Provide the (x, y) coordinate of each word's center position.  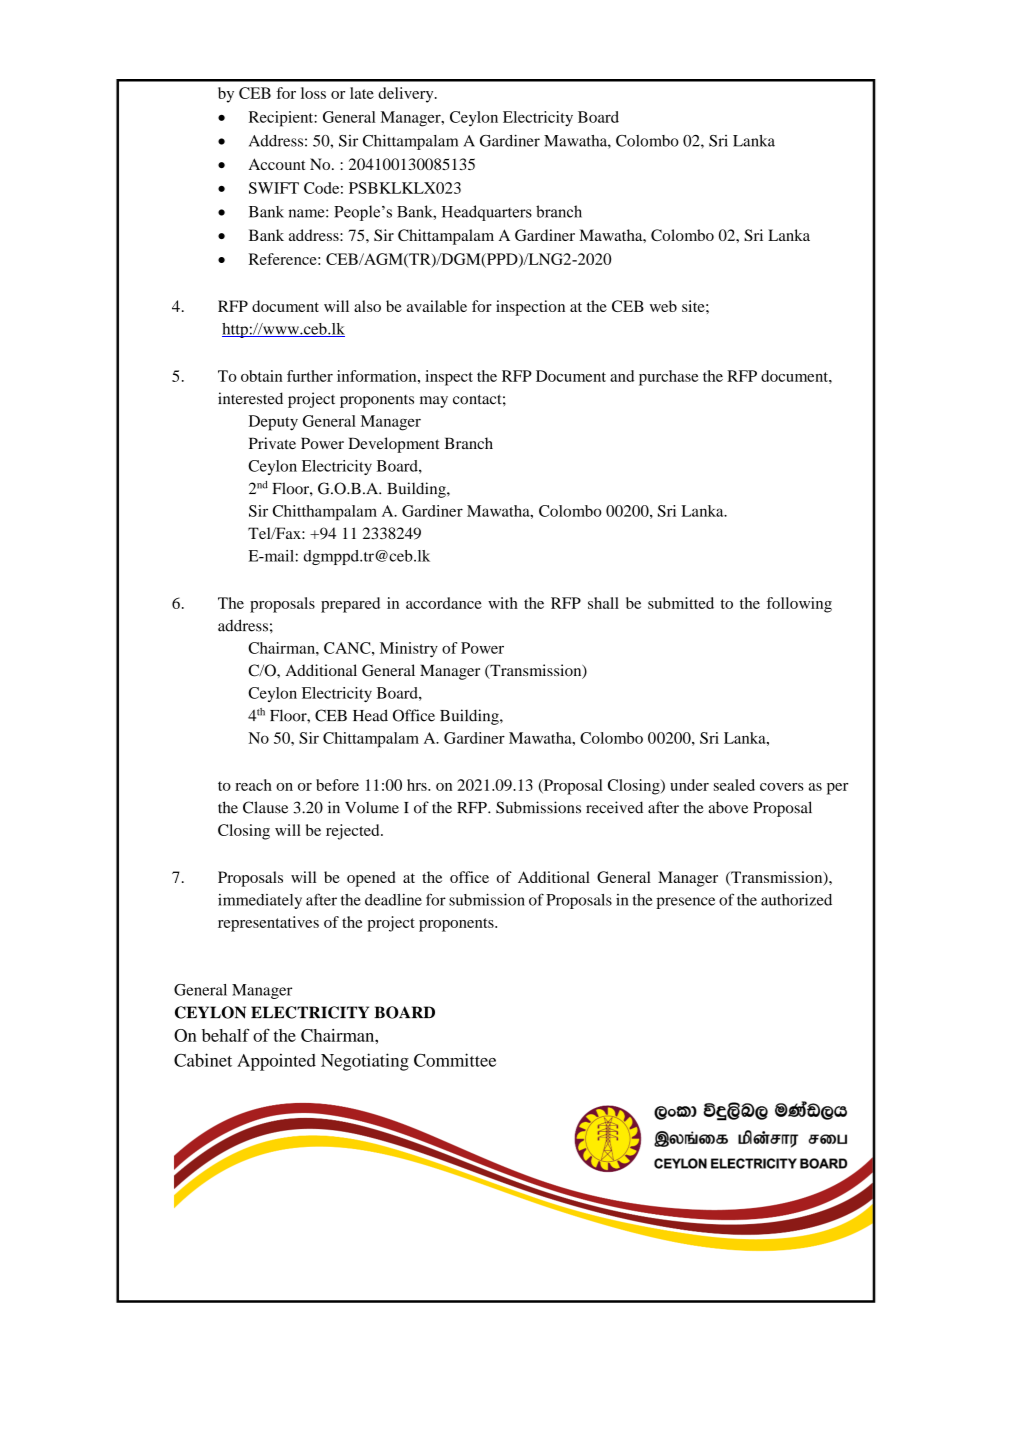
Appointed (276, 1062)
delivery (407, 95)
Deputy (273, 423)
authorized (796, 899)
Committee (455, 1060)
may (434, 402)
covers (782, 787)
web (663, 306)
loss (313, 93)
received (614, 807)
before (337, 785)
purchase (668, 378)
